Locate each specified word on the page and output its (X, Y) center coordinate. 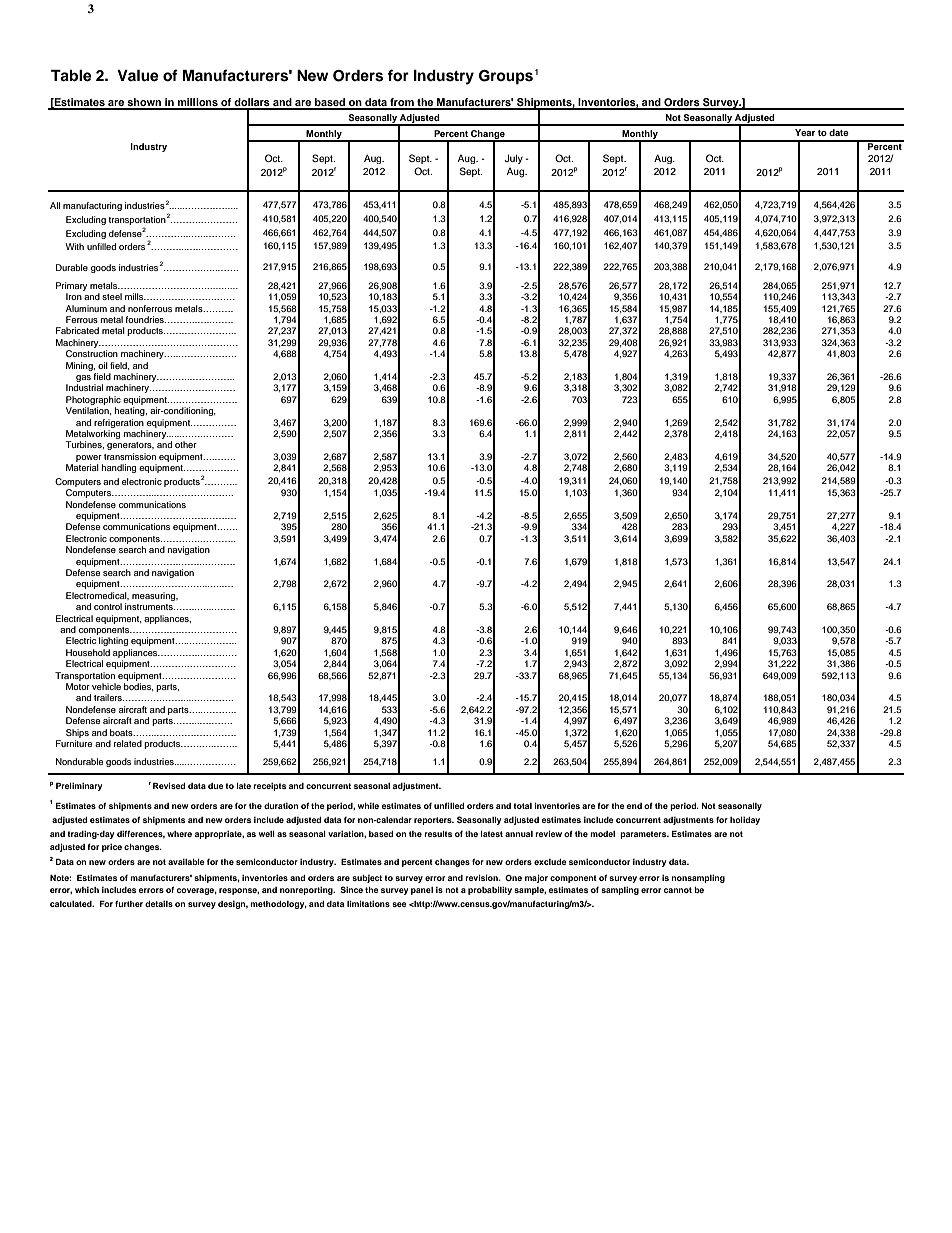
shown (144, 103)
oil (103, 365)
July (513, 159)
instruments (150, 606)
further (129, 903)
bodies (139, 687)
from (402, 103)
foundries (145, 319)
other (186, 444)
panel (422, 891)
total (522, 806)
